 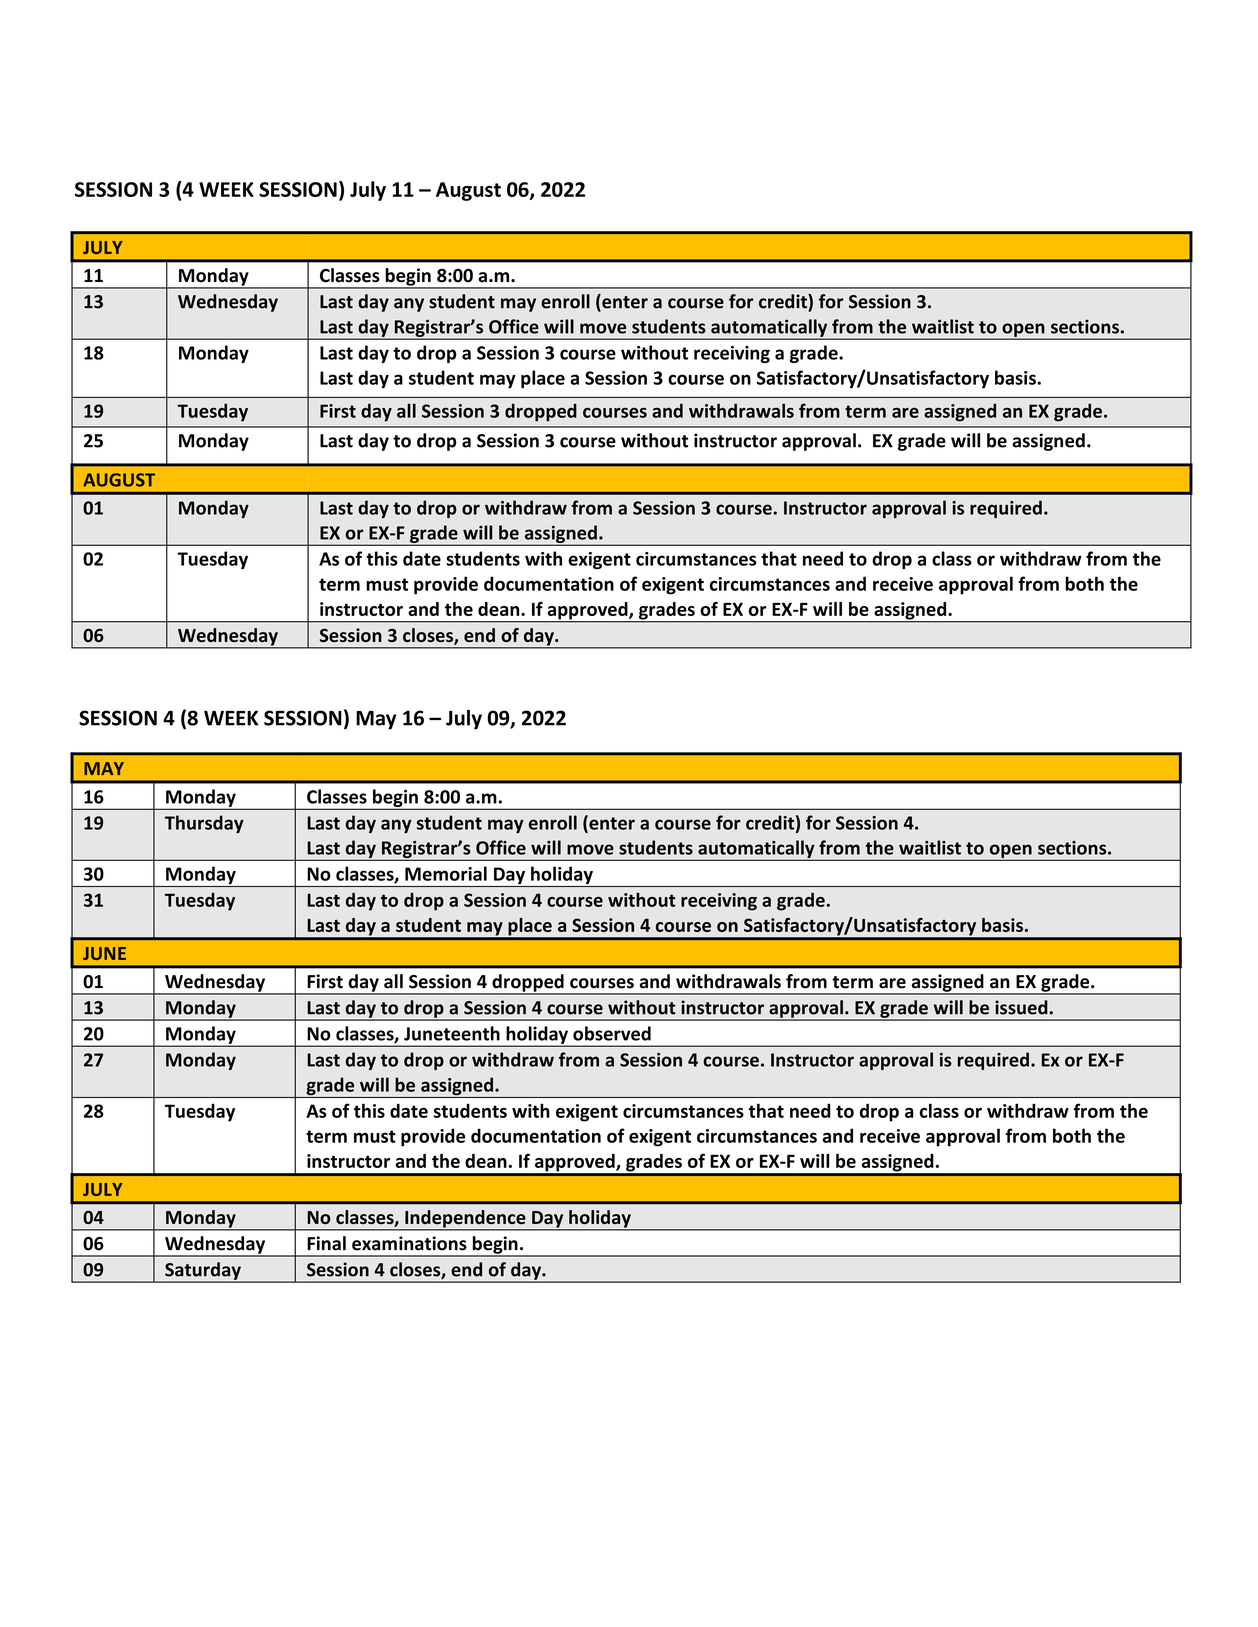 What do you see at coordinates (1021, 1007) in the screenshot?
I see `issued` at bounding box center [1021, 1007].
